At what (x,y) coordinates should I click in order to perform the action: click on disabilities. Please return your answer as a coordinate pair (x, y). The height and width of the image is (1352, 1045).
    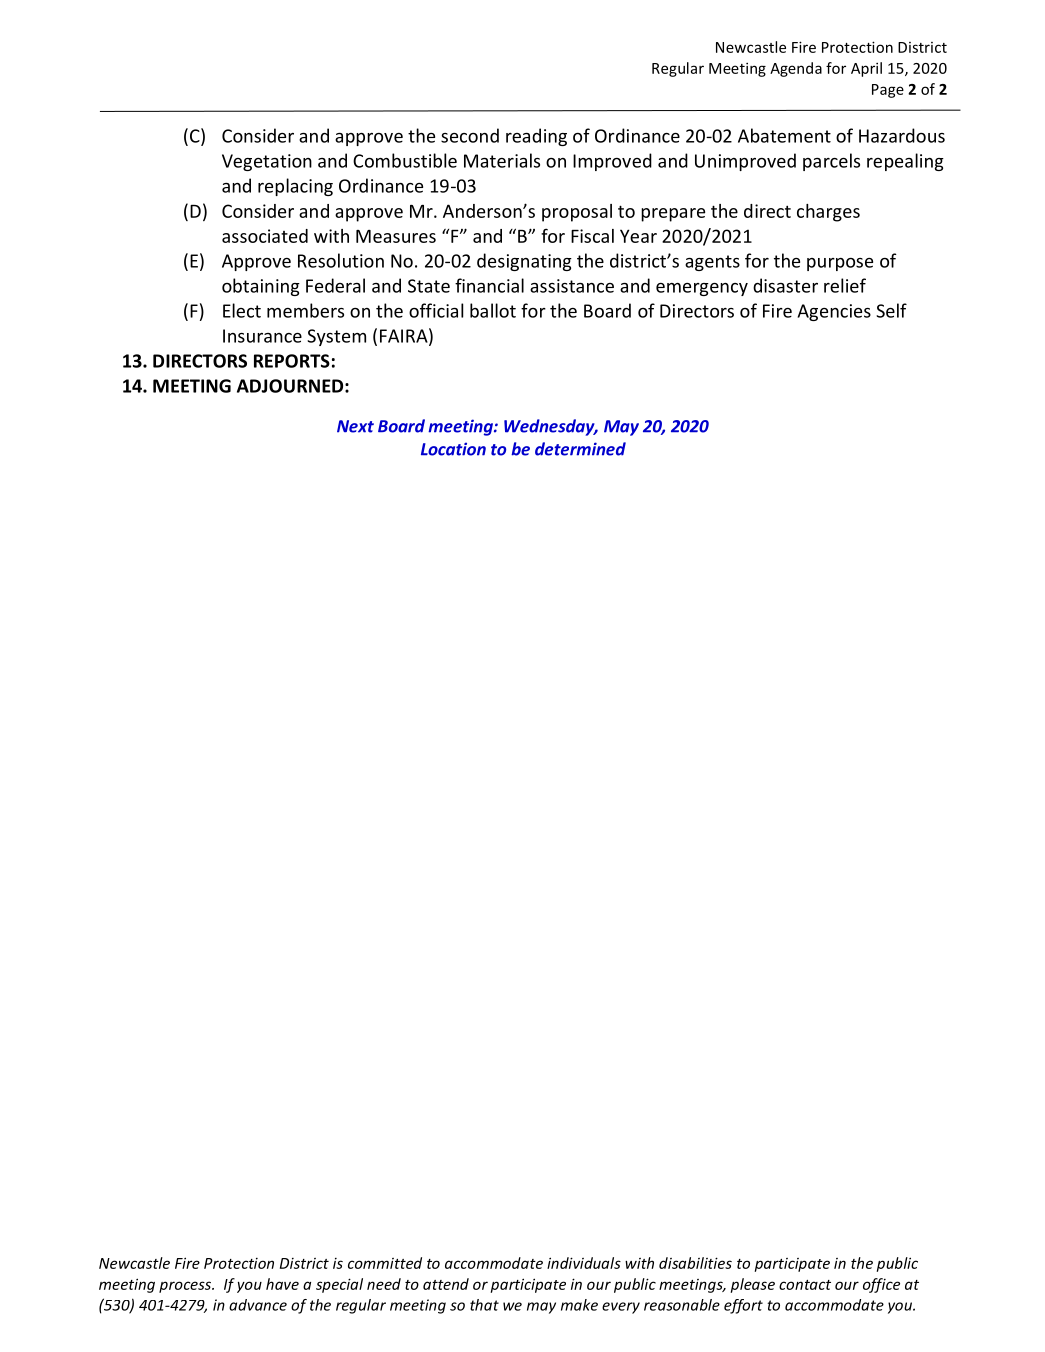
    Looking at the image, I should click on (695, 1263).
